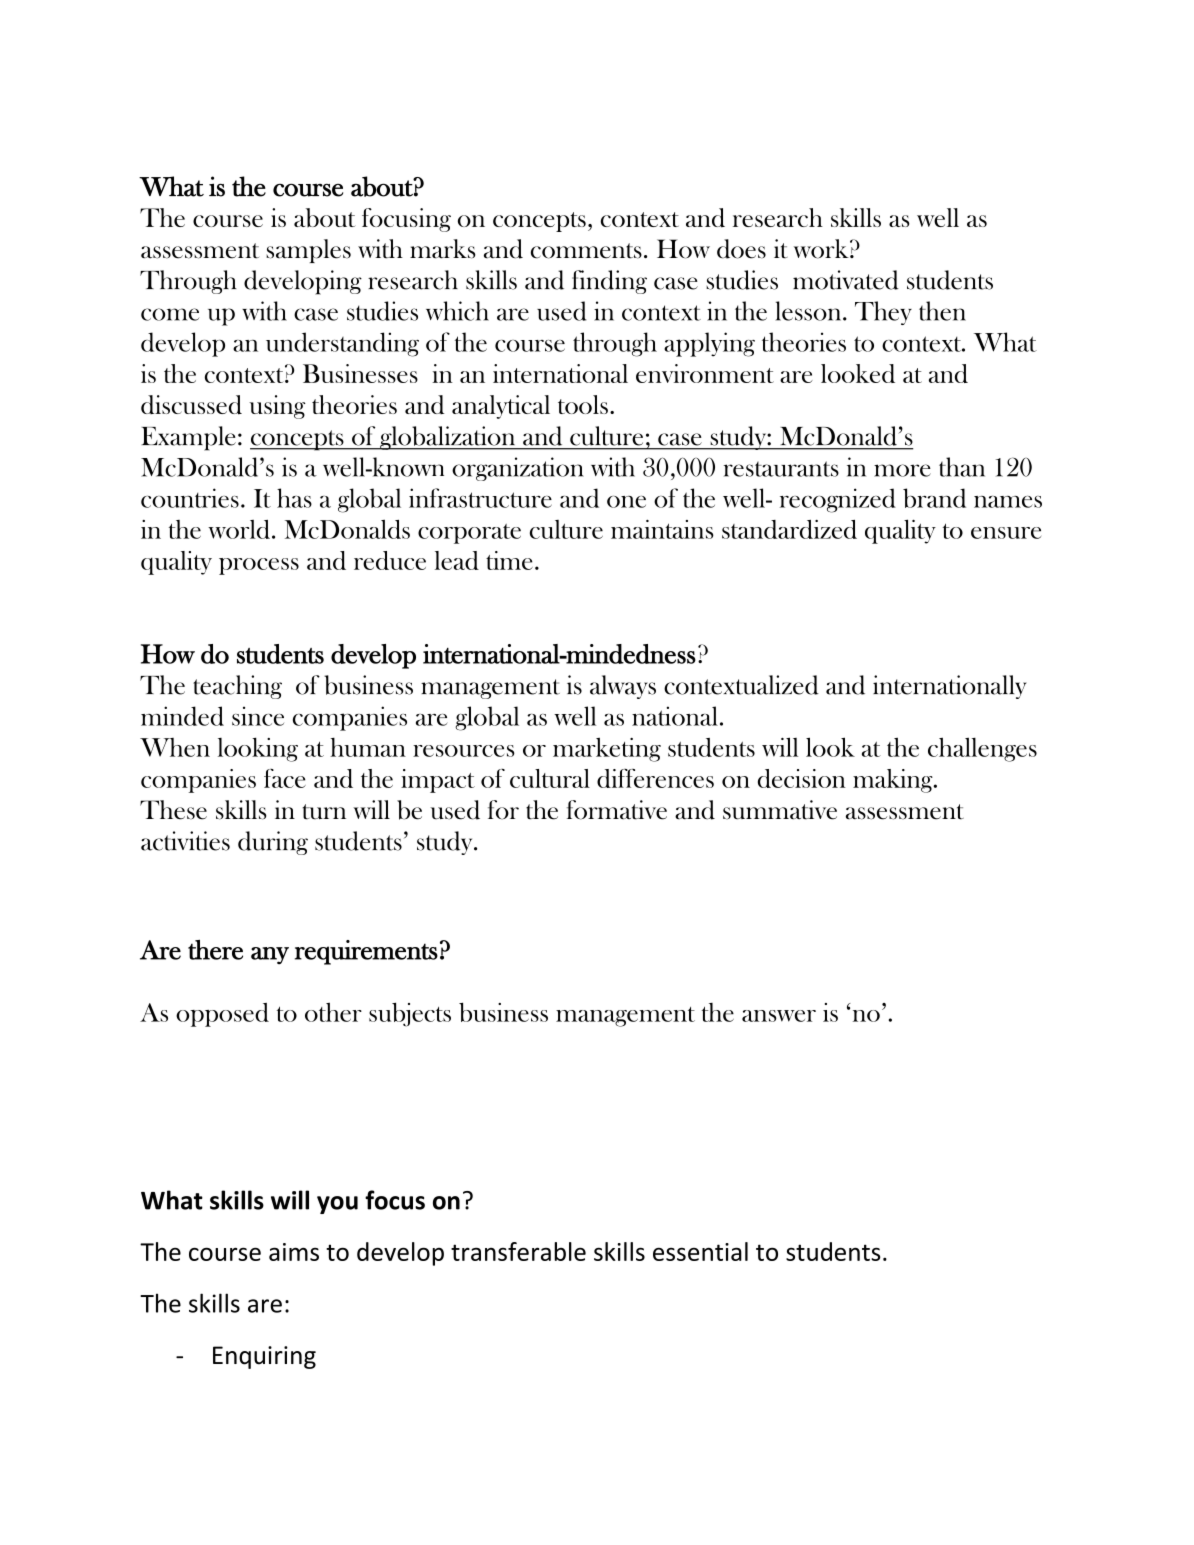 The width and height of the image is (1194, 1545). Describe the element at coordinates (883, 313) in the image. I see `They` at that location.
